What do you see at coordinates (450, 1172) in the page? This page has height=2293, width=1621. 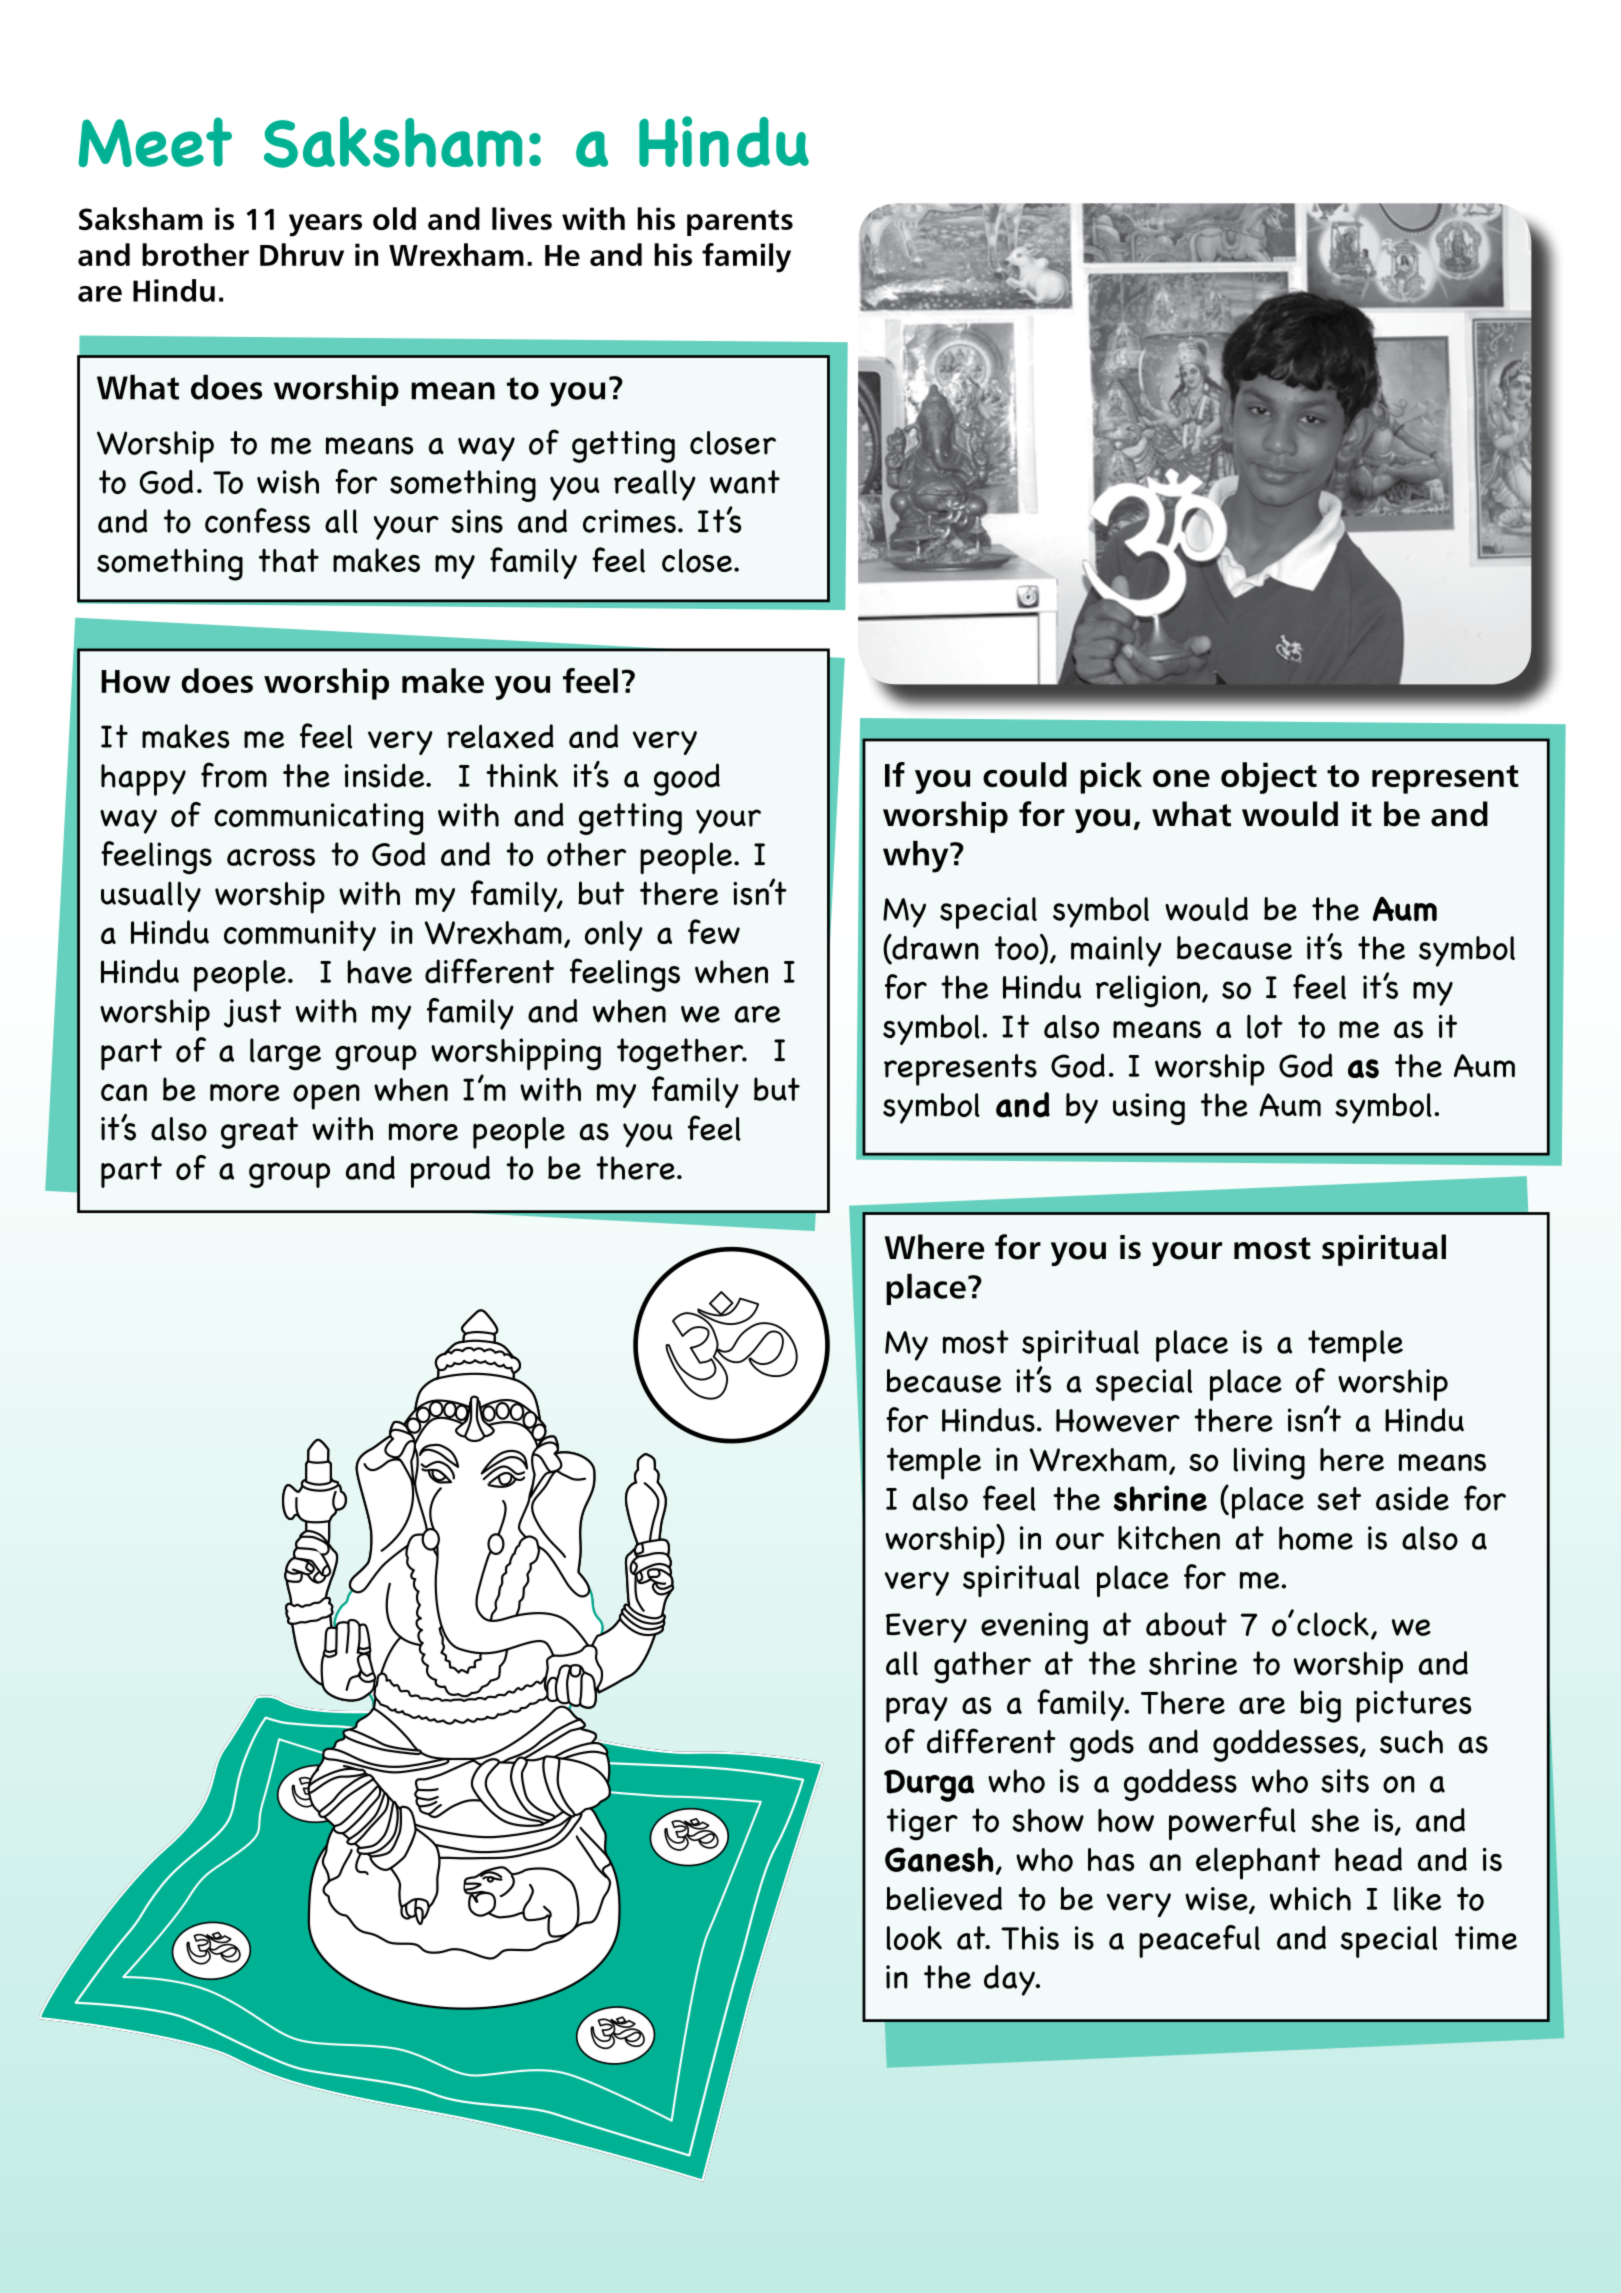 I see `proud` at bounding box center [450, 1172].
